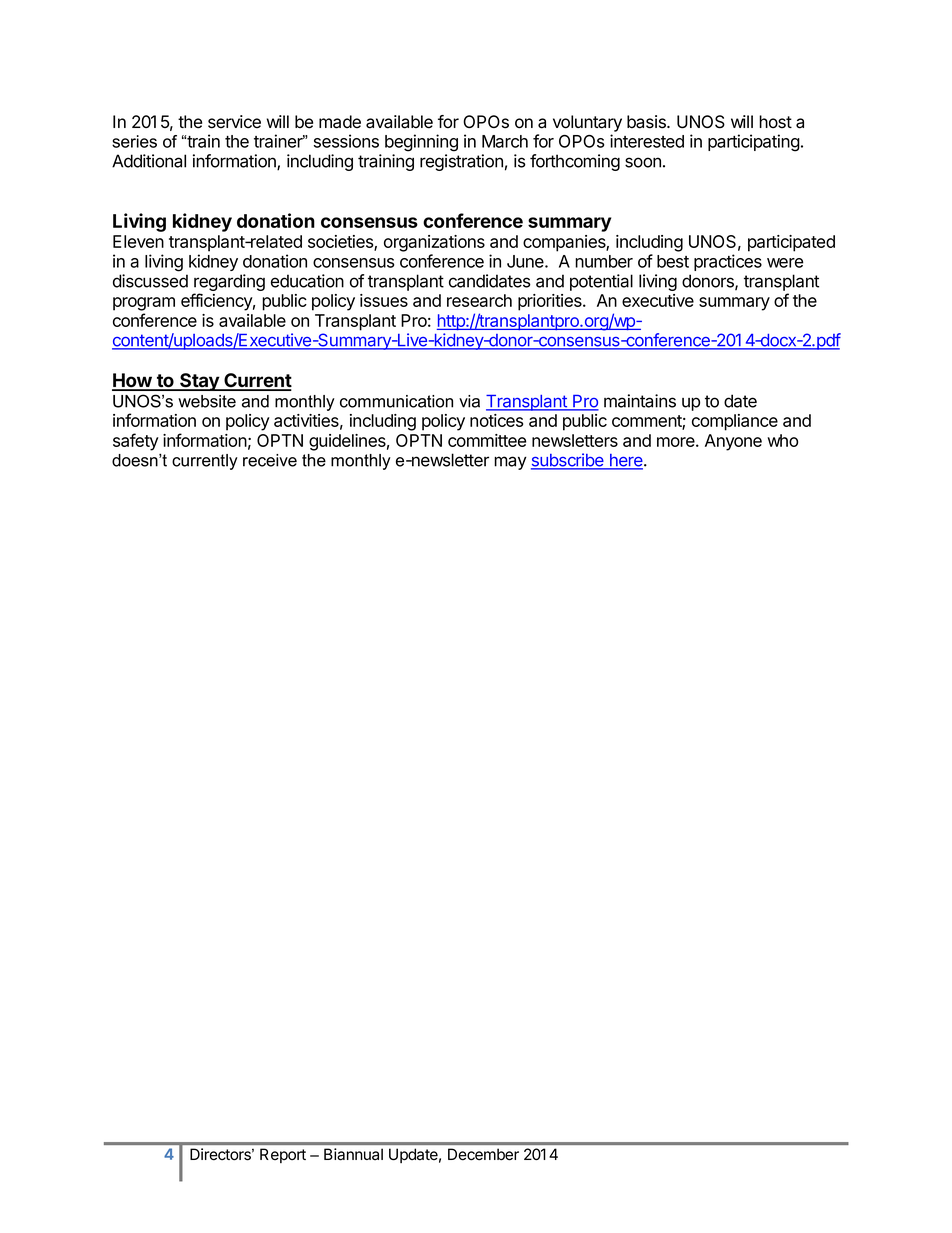 This screenshot has height=1233, width=952. Describe the element at coordinates (234, 122) in the screenshot. I see `service` at that location.
